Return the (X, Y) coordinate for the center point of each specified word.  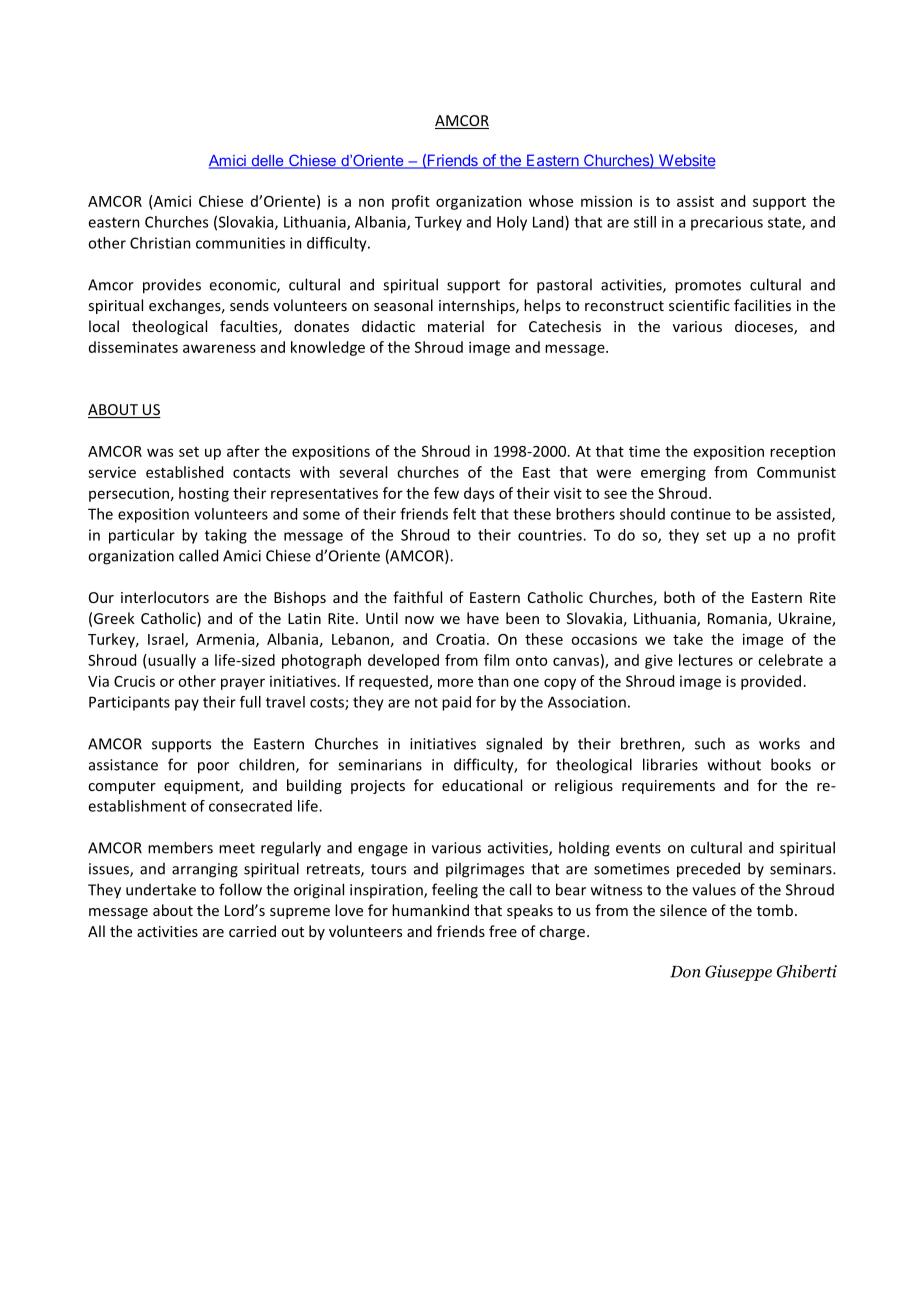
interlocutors (165, 597)
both (679, 597)
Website (686, 161)
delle (267, 162)
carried (252, 931)
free (503, 931)
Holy (512, 223)
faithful (417, 597)
